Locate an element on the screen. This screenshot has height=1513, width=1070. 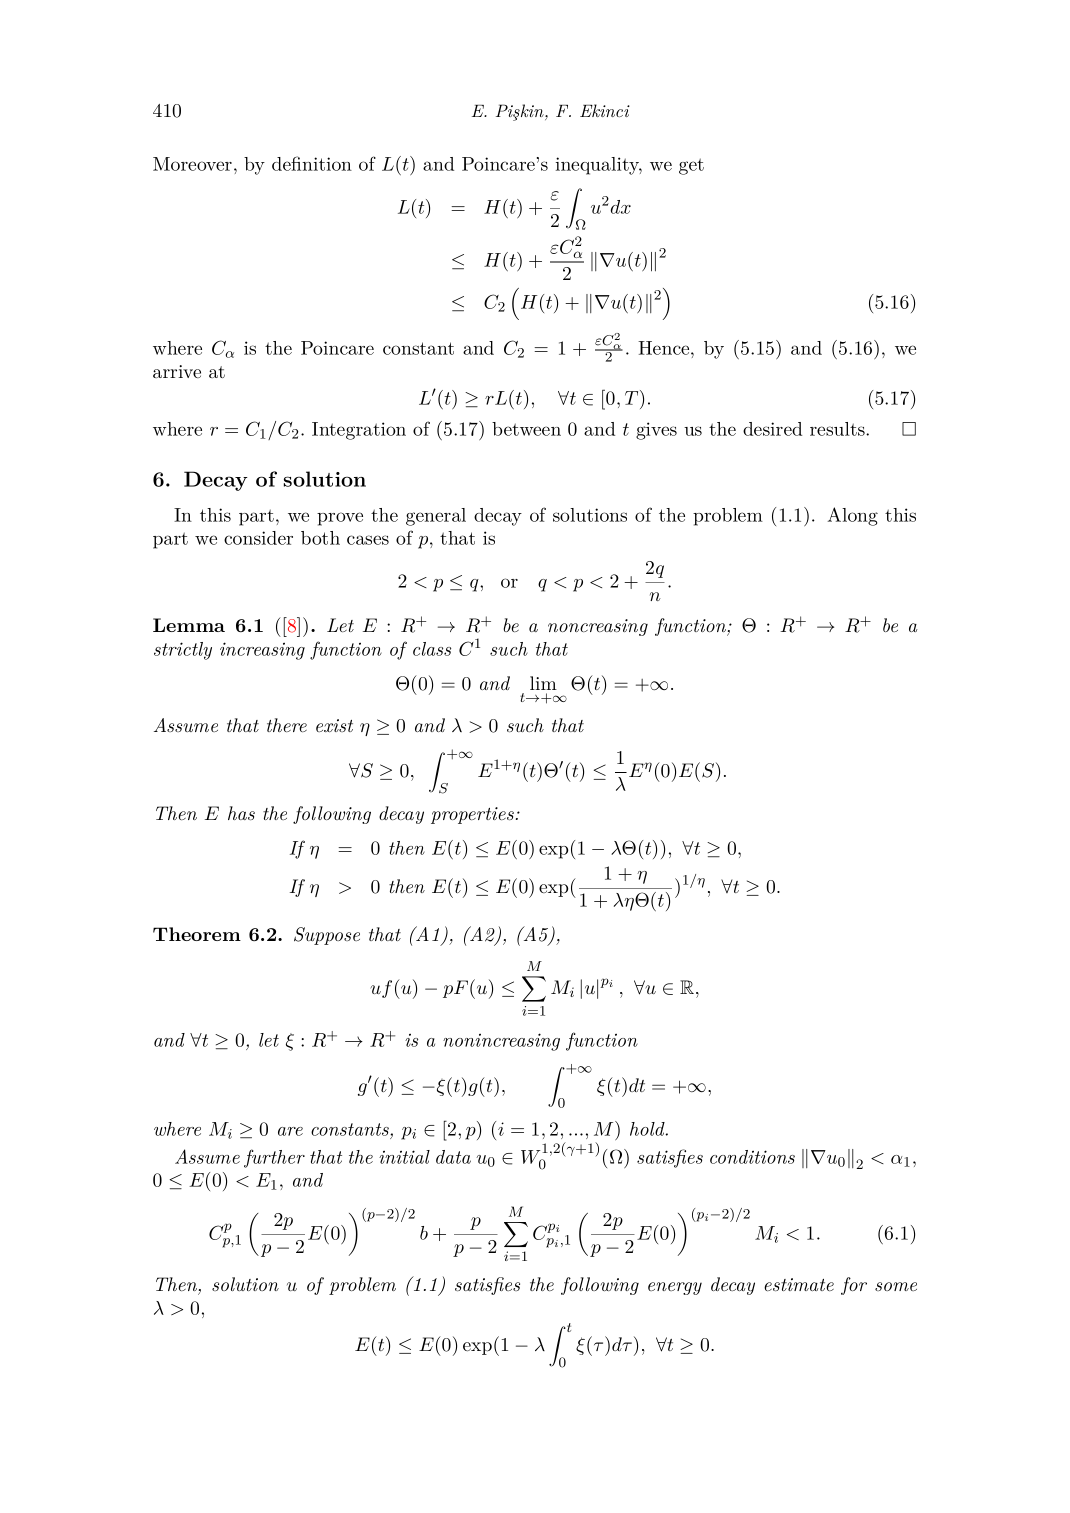
consider is located at coordinates (258, 538).
